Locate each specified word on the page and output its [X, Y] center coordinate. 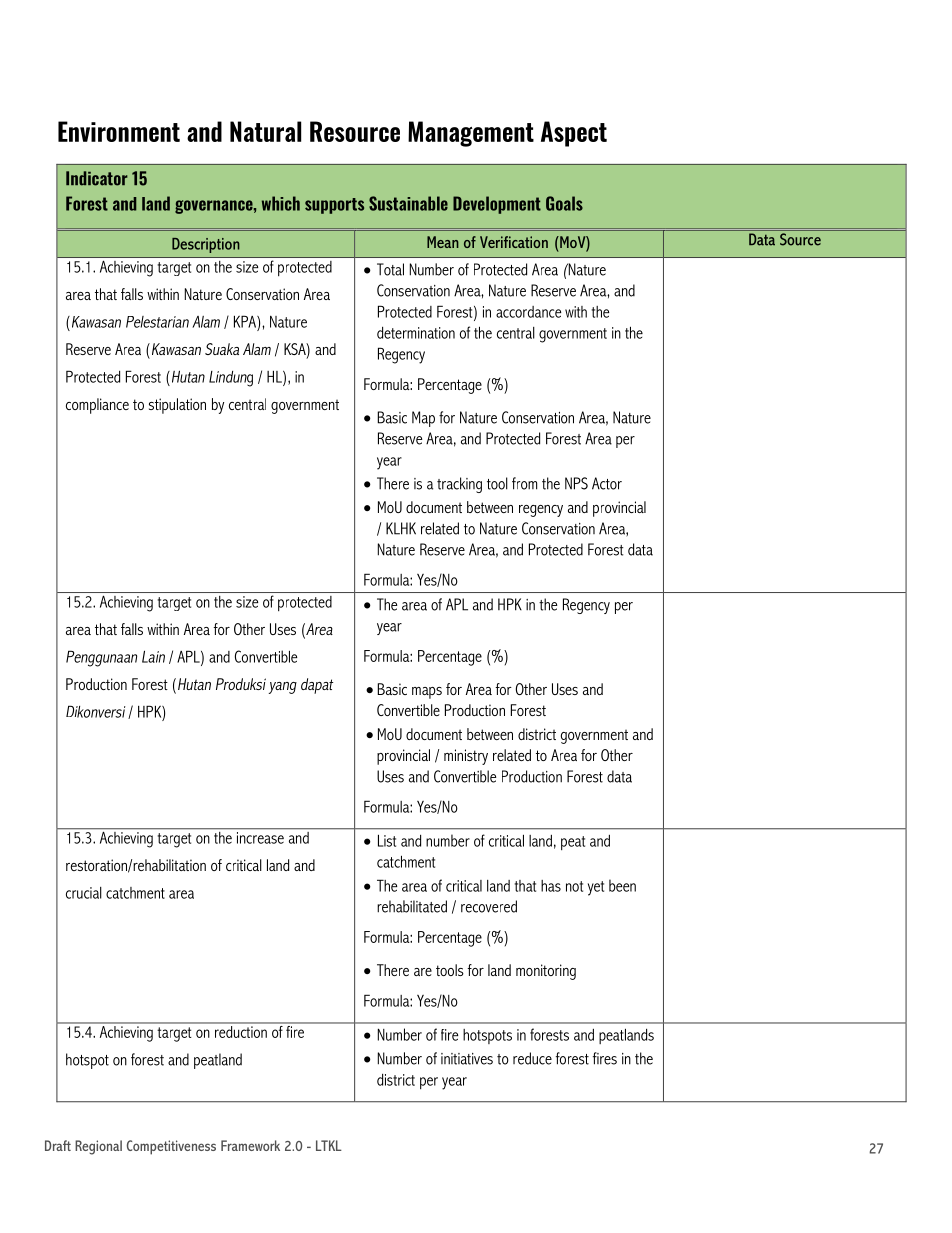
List [387, 840]
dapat [317, 686]
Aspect [574, 134]
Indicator [97, 178]
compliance [97, 406]
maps [427, 693]
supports [334, 206]
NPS [576, 483]
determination [416, 333]
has [551, 886]
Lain [153, 656]
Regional [98, 1147]
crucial [84, 893]
